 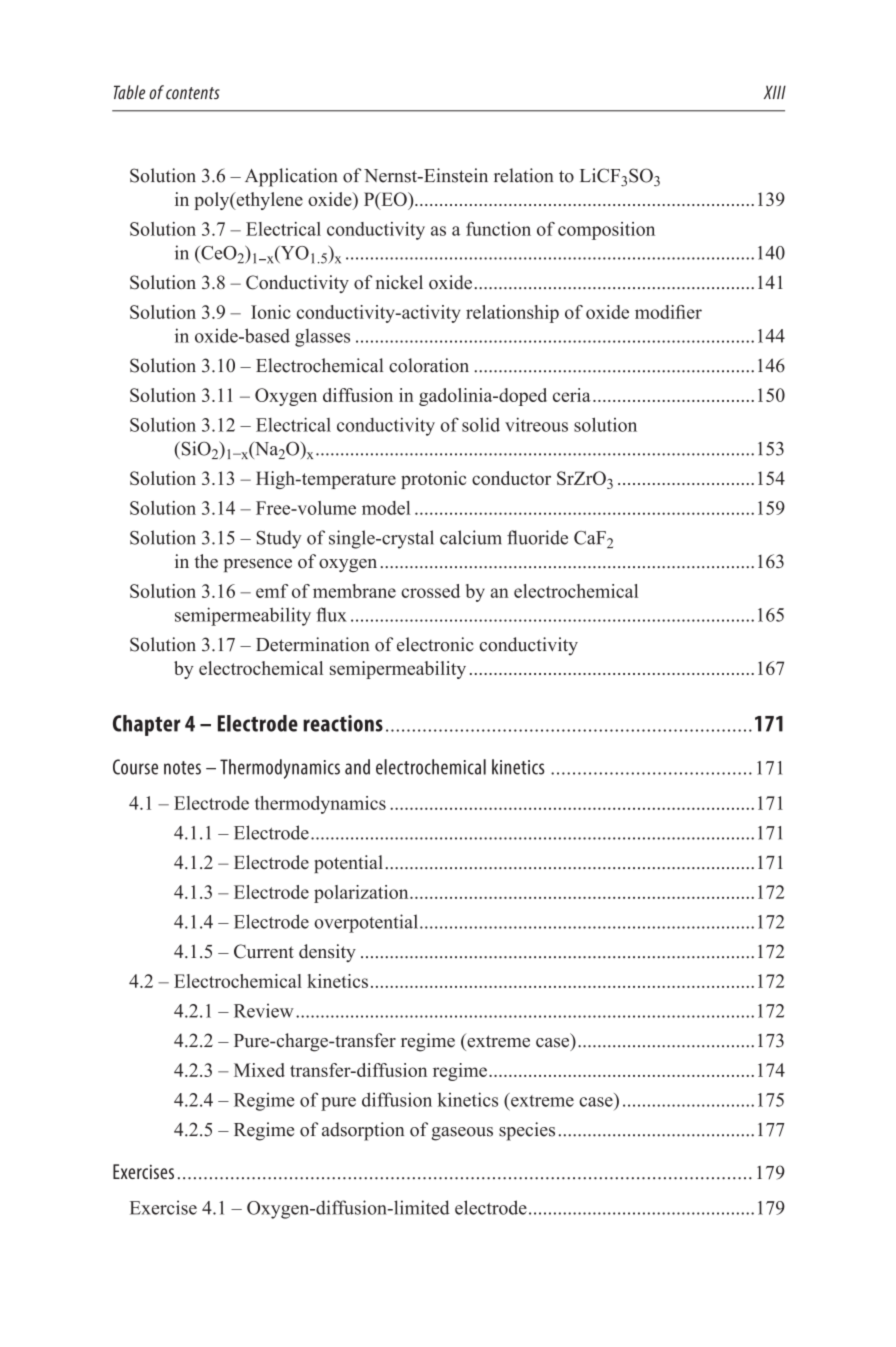 What do you see at coordinates (537, 537) in the image?
I see `fluoride` at bounding box center [537, 537].
